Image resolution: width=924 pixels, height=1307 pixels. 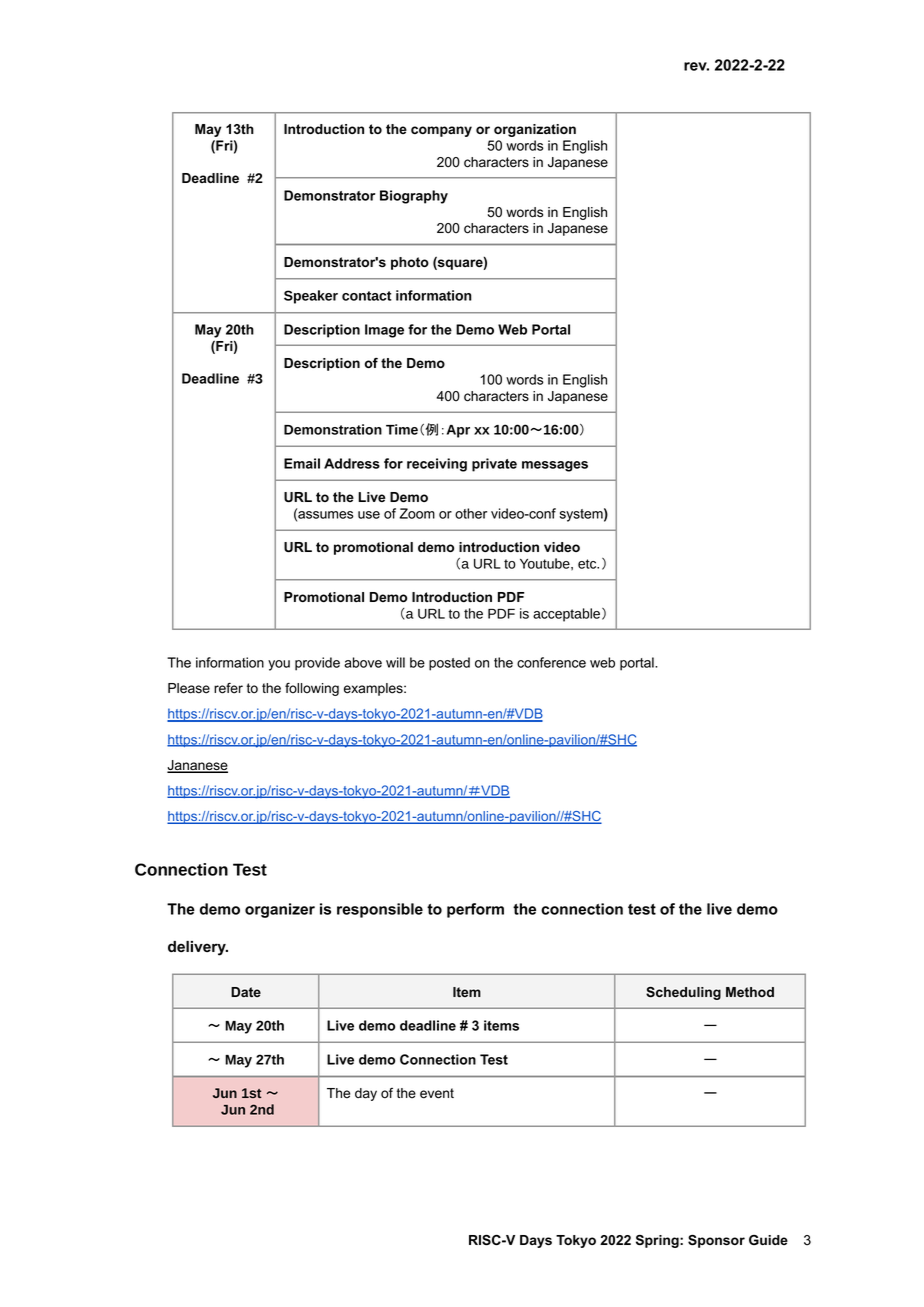 I want to click on refer, so click(x=228, y=688).
